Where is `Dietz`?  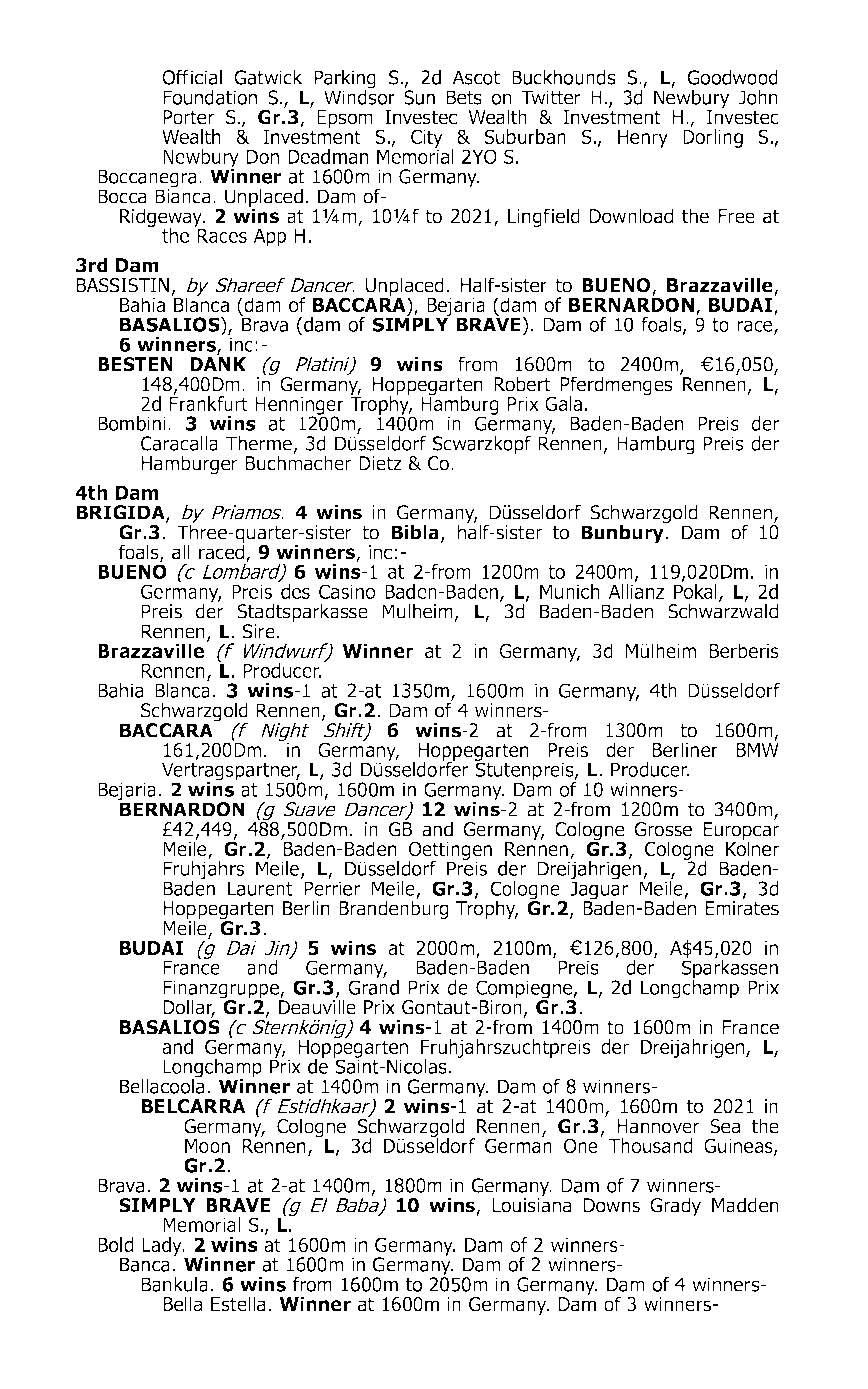 Dietz is located at coordinates (380, 463).
